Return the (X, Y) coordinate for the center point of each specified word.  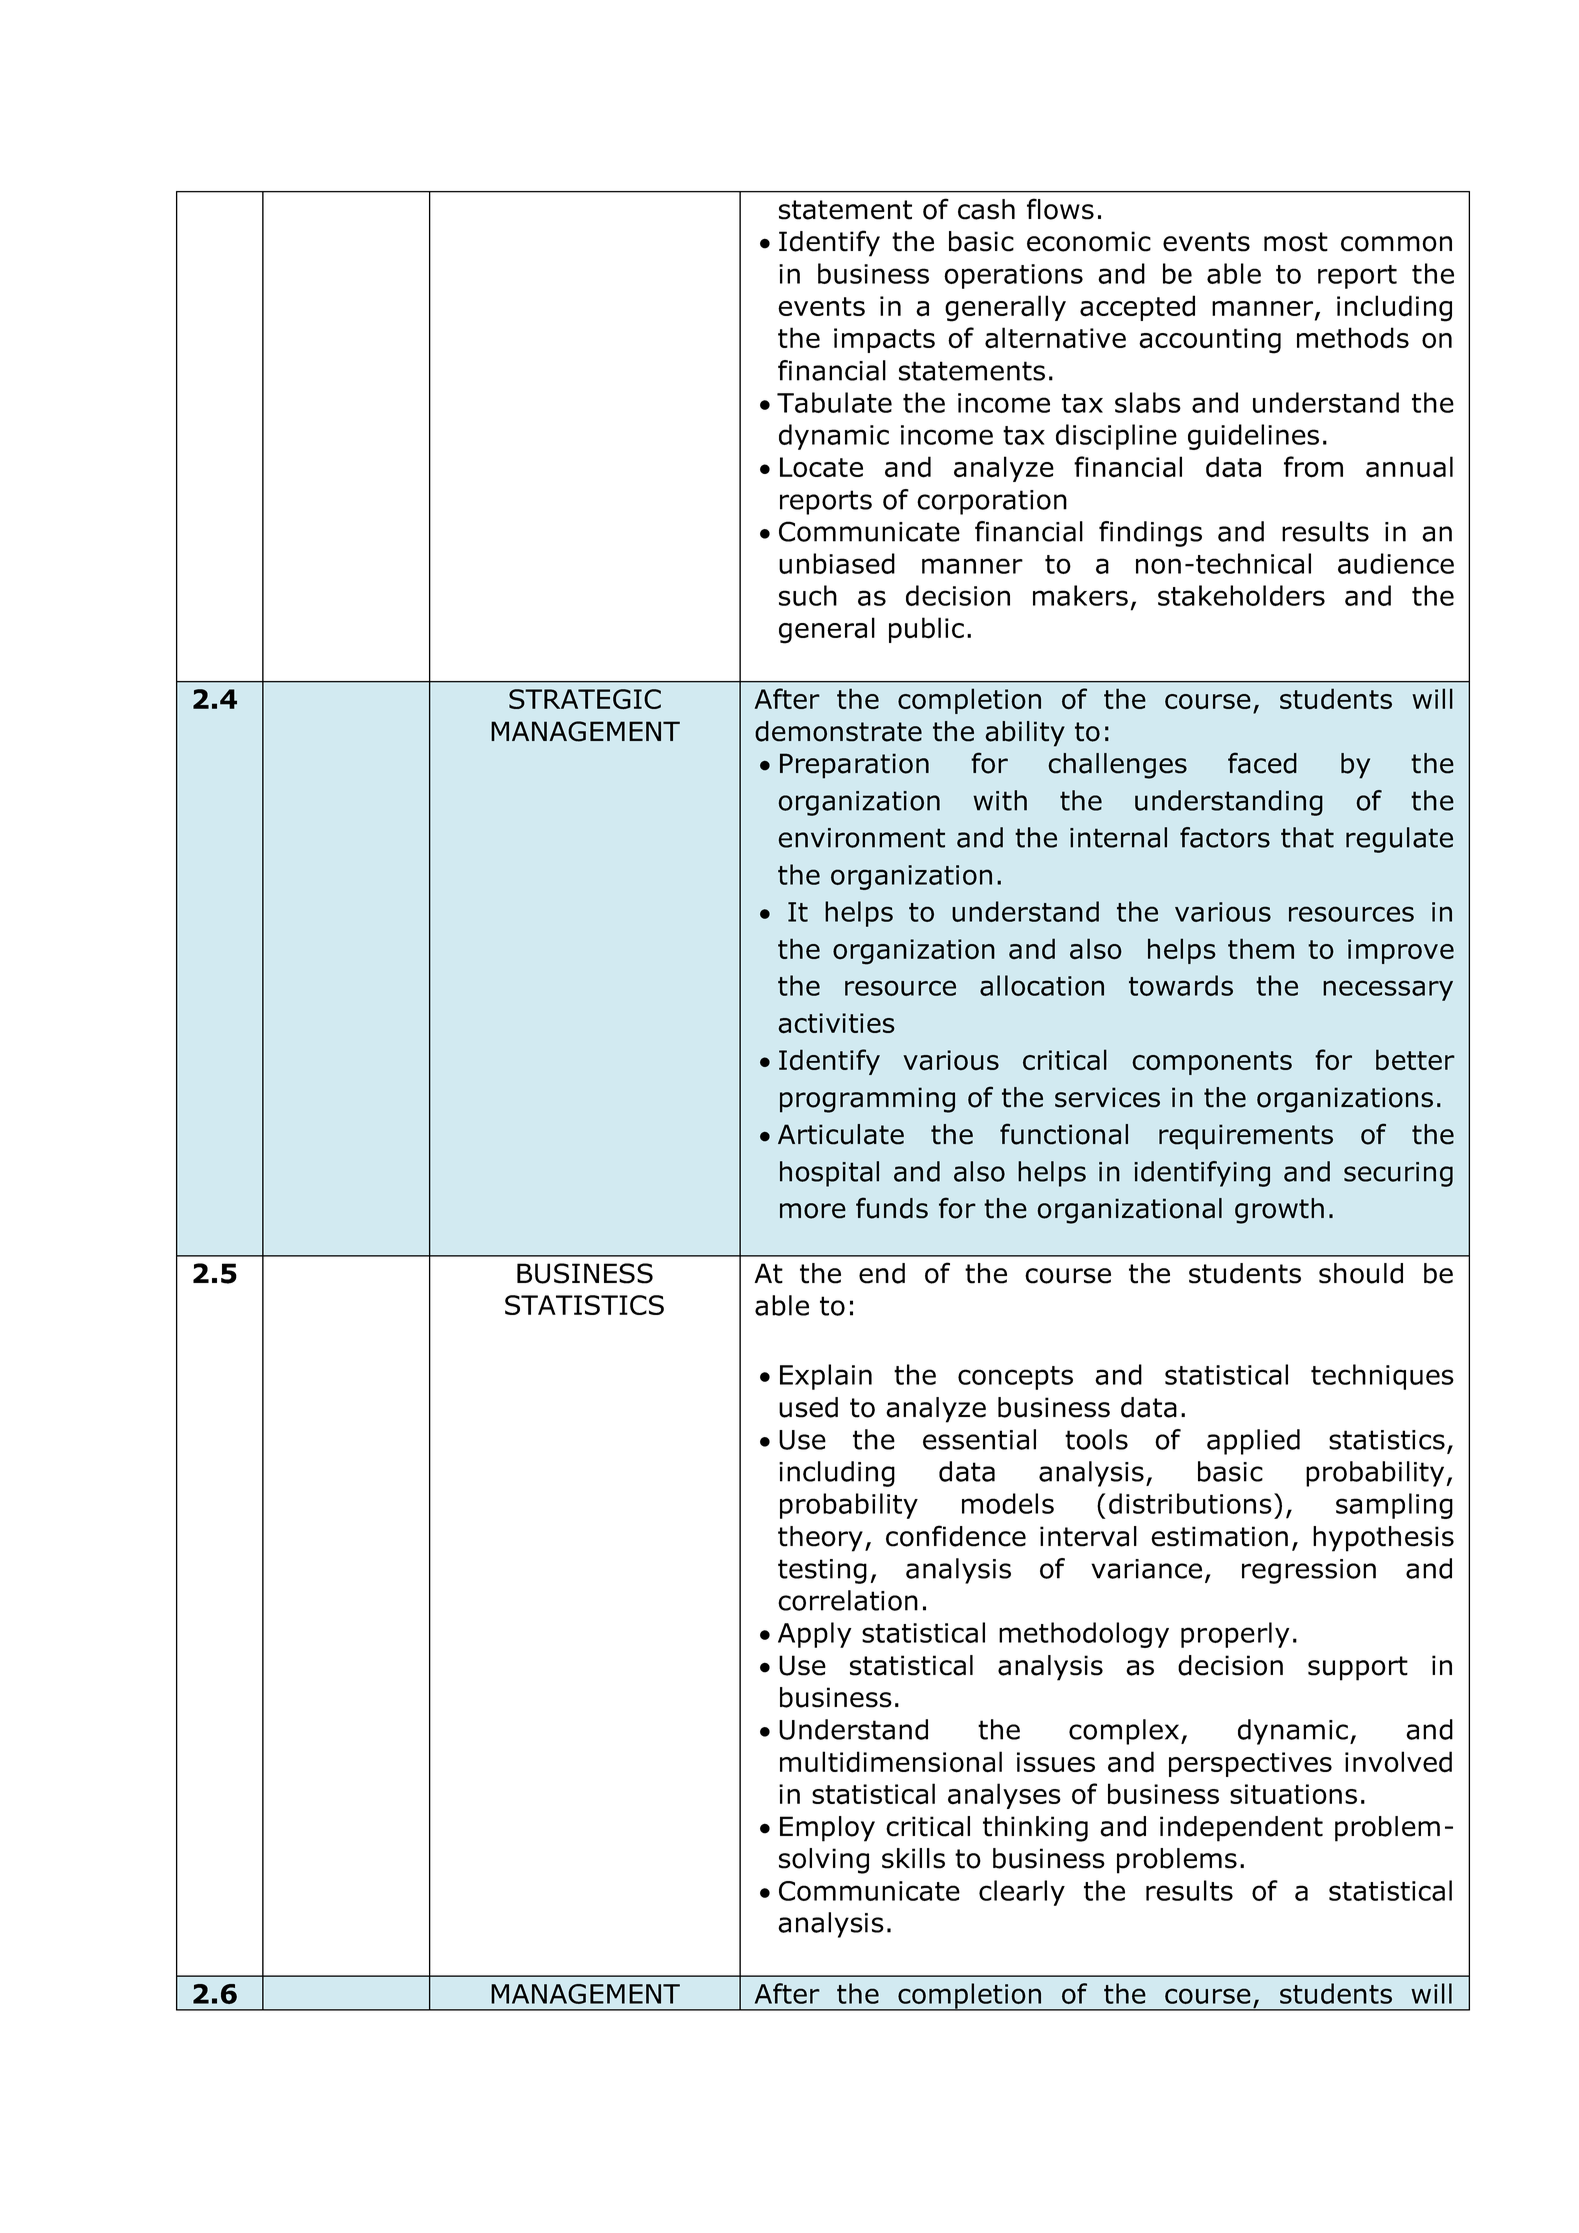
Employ (827, 1829)
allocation (1042, 985)
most (1296, 242)
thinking (1035, 1829)
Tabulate (834, 402)
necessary (1388, 990)
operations (1013, 276)
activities (836, 1023)
